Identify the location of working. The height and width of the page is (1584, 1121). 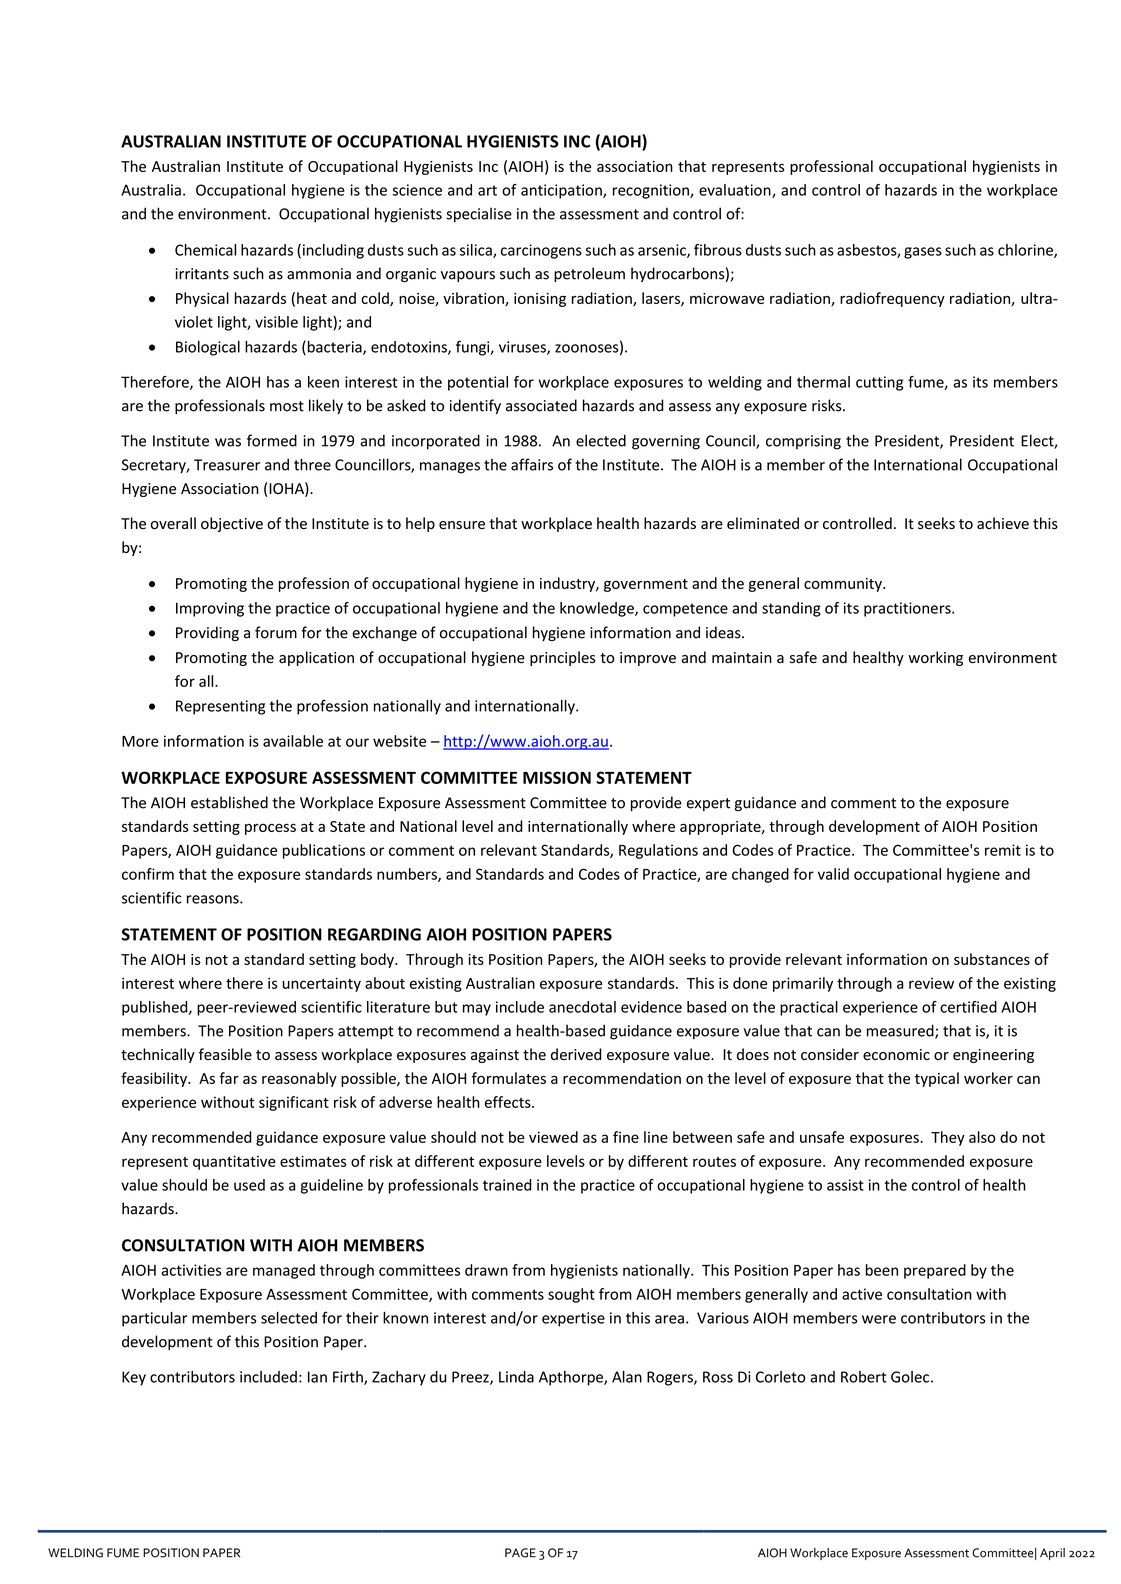
(935, 658).
